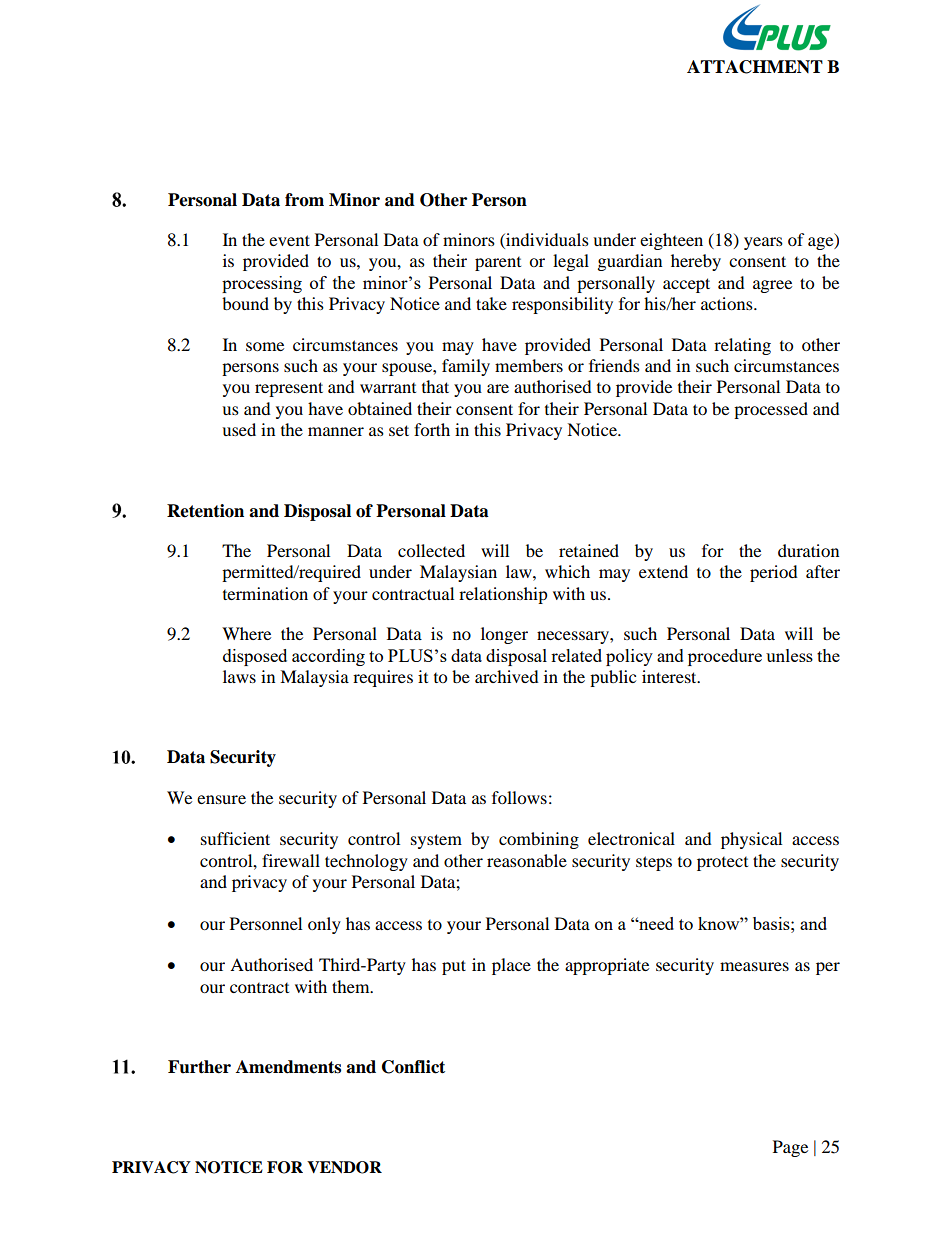  Describe the element at coordinates (498, 264) in the screenshot. I see `parent` at that location.
